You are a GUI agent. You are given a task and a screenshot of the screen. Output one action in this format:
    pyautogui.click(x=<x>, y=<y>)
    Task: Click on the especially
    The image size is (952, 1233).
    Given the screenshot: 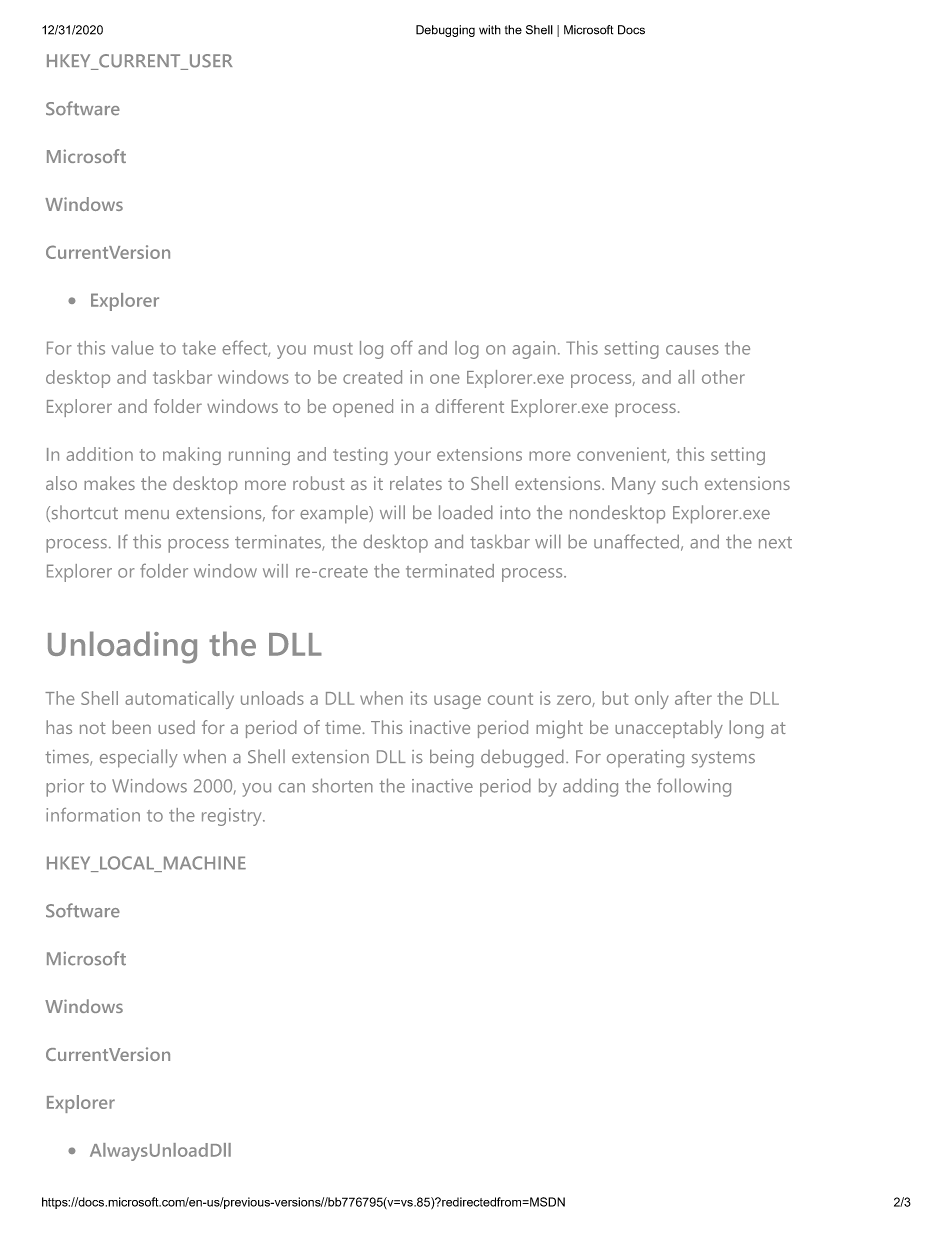 What is the action you would take?
    pyautogui.click(x=139, y=758)
